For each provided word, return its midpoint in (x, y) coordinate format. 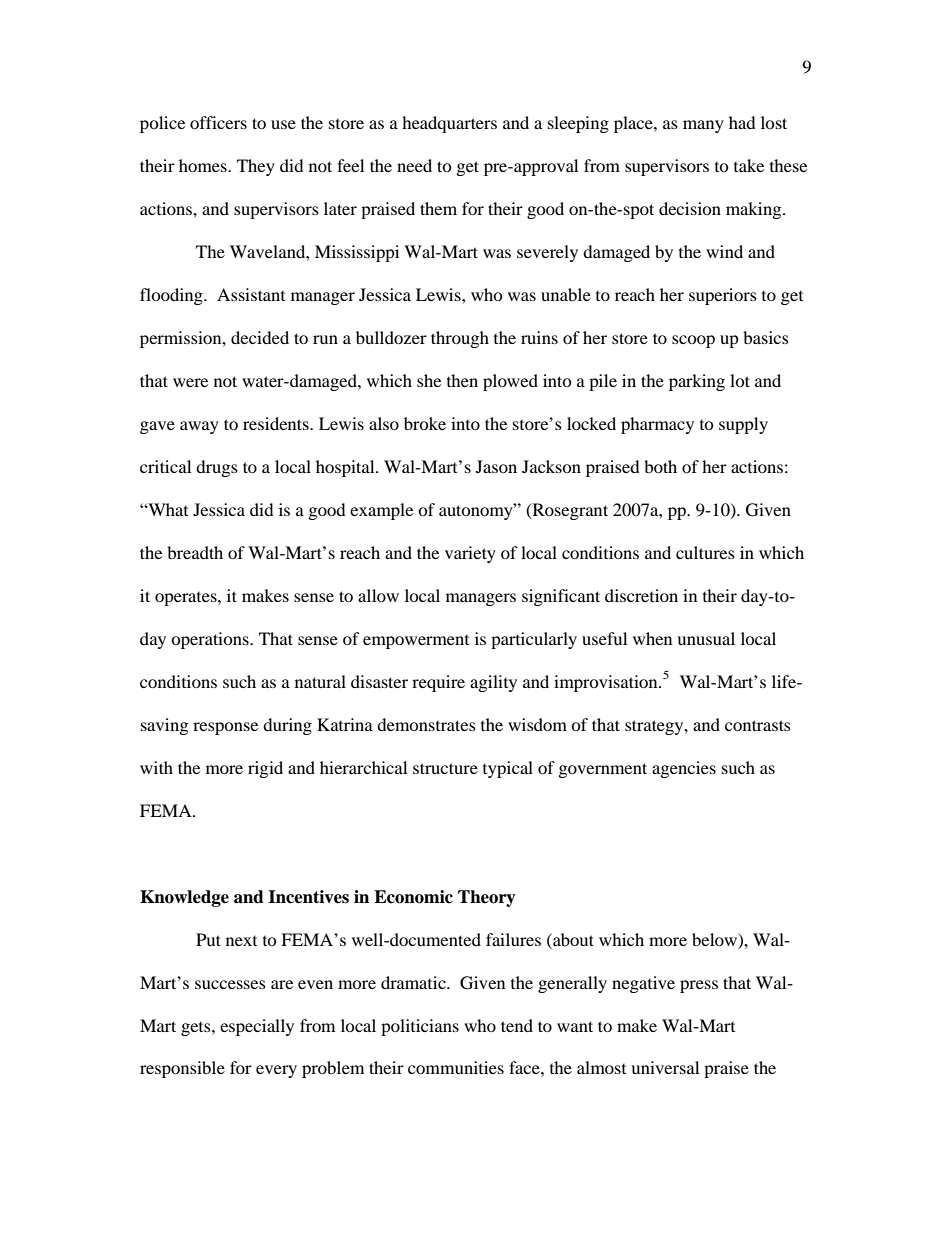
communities (456, 1067)
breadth (195, 552)
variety (470, 554)
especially (257, 1027)
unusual (706, 638)
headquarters (449, 124)
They (256, 167)
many (703, 126)
